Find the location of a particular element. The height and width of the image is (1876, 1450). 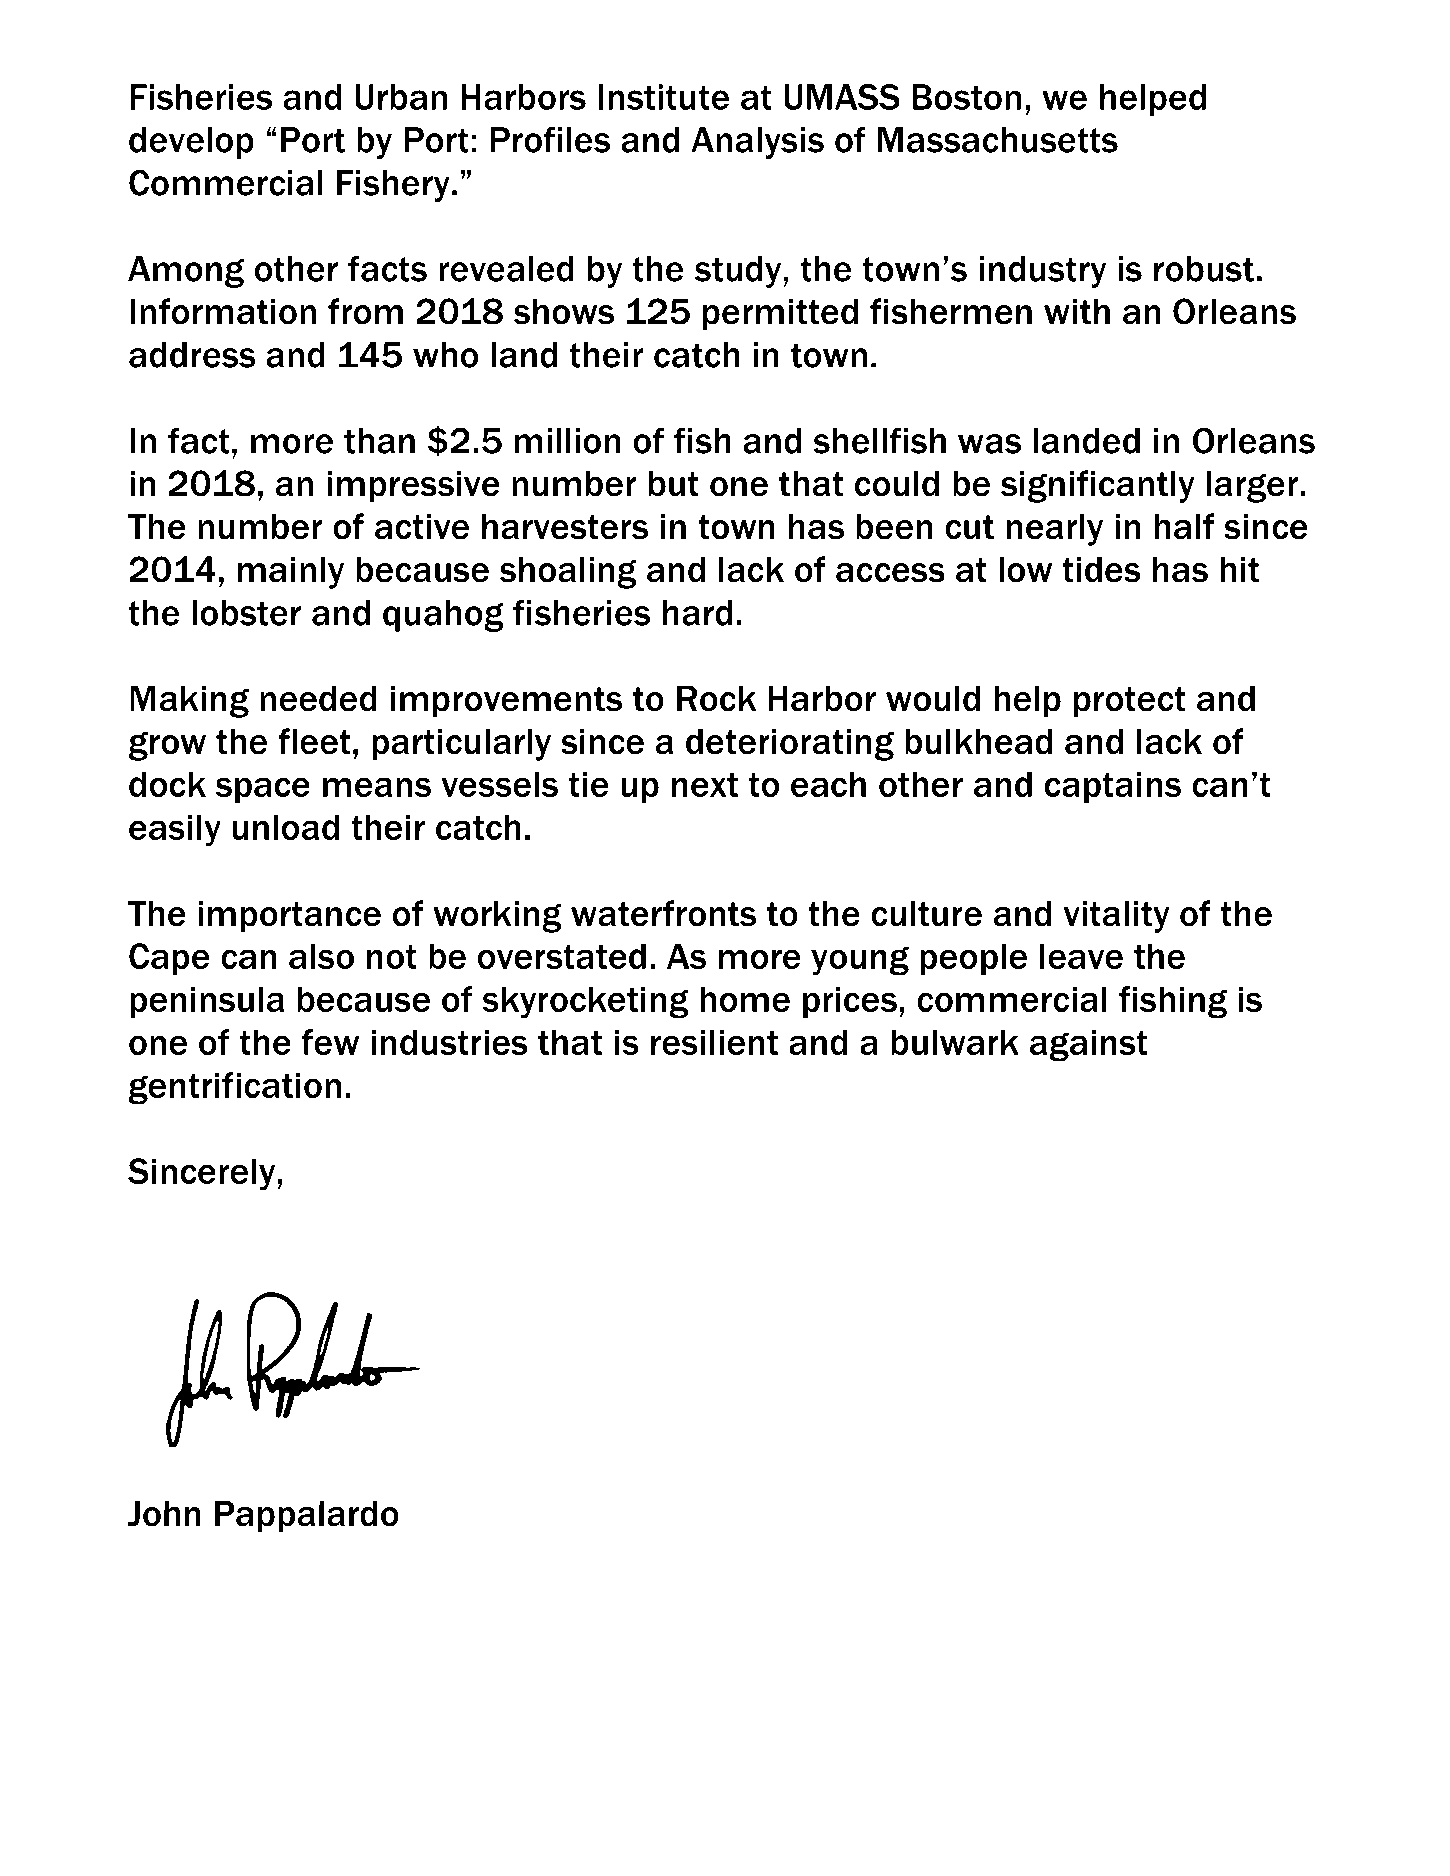

against is located at coordinates (1088, 1045).
